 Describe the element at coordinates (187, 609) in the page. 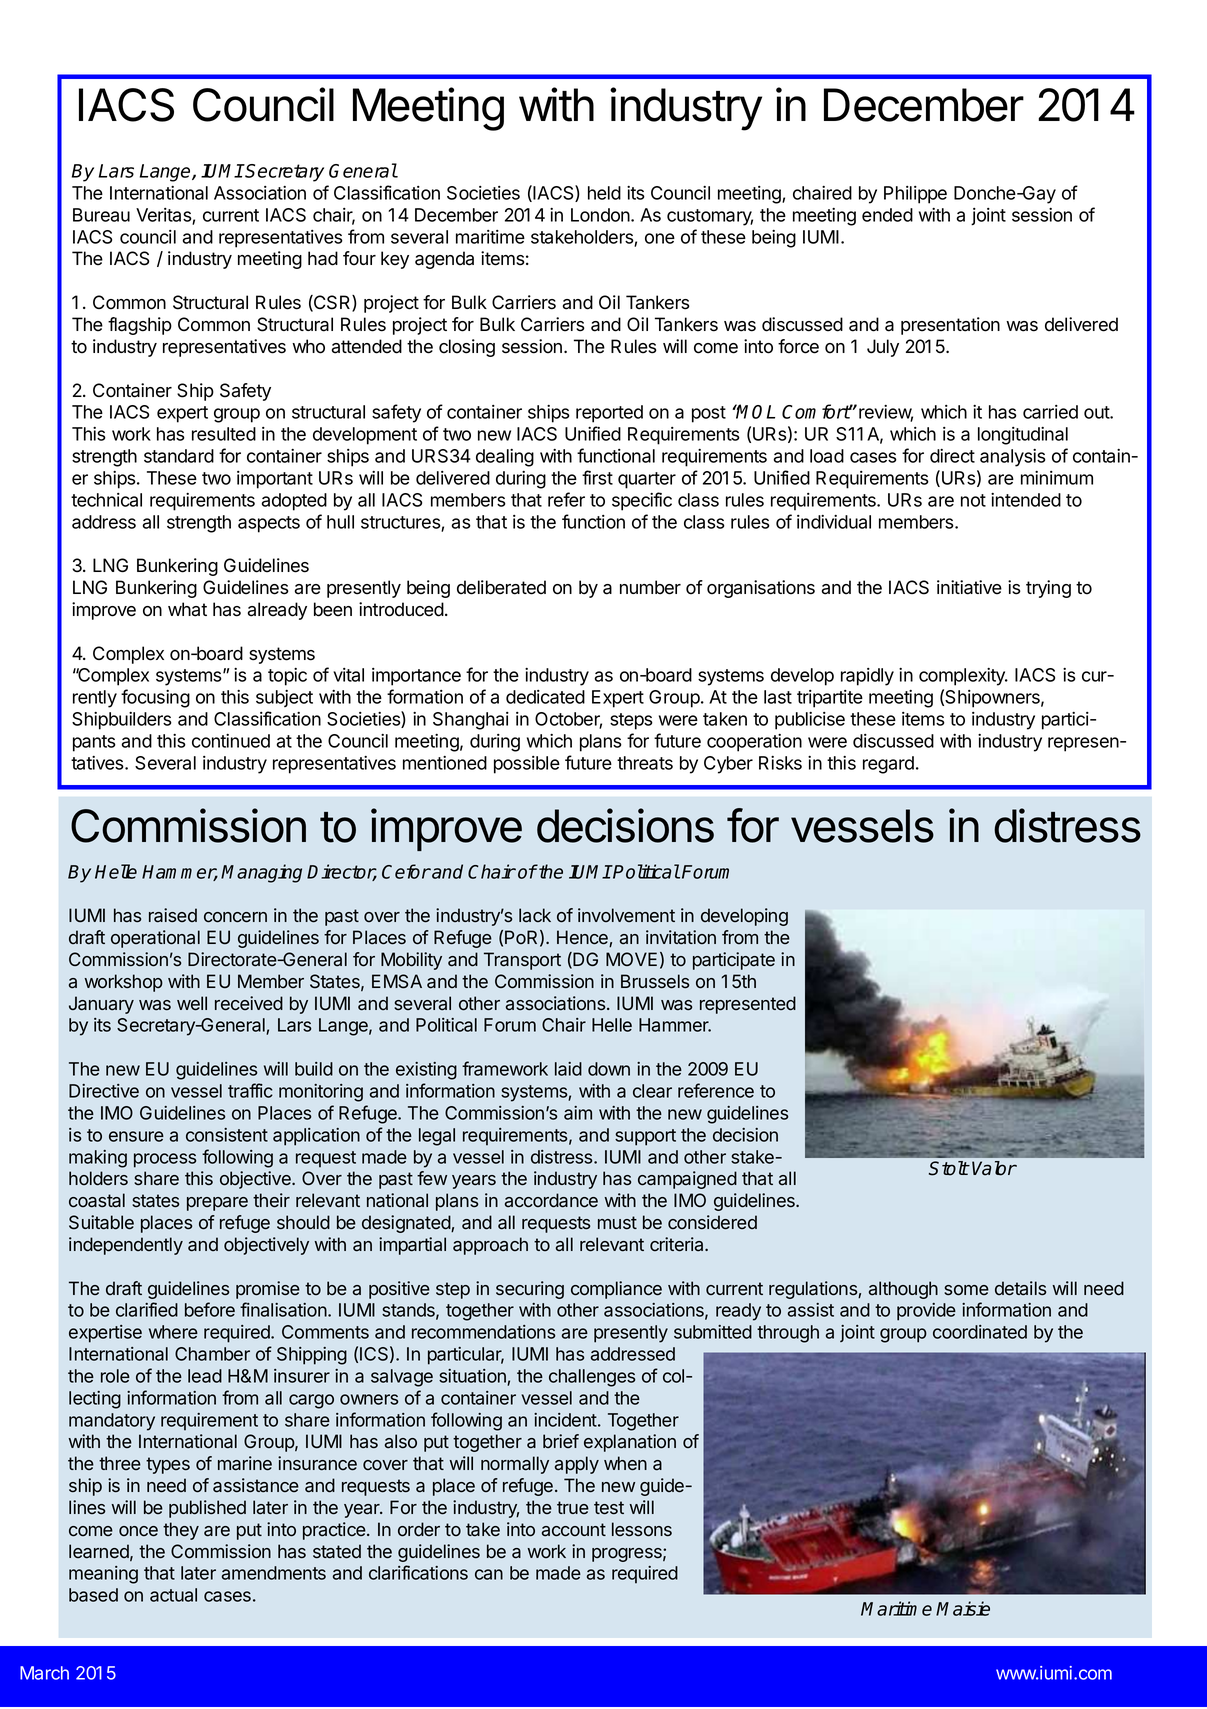

I see `what` at that location.
